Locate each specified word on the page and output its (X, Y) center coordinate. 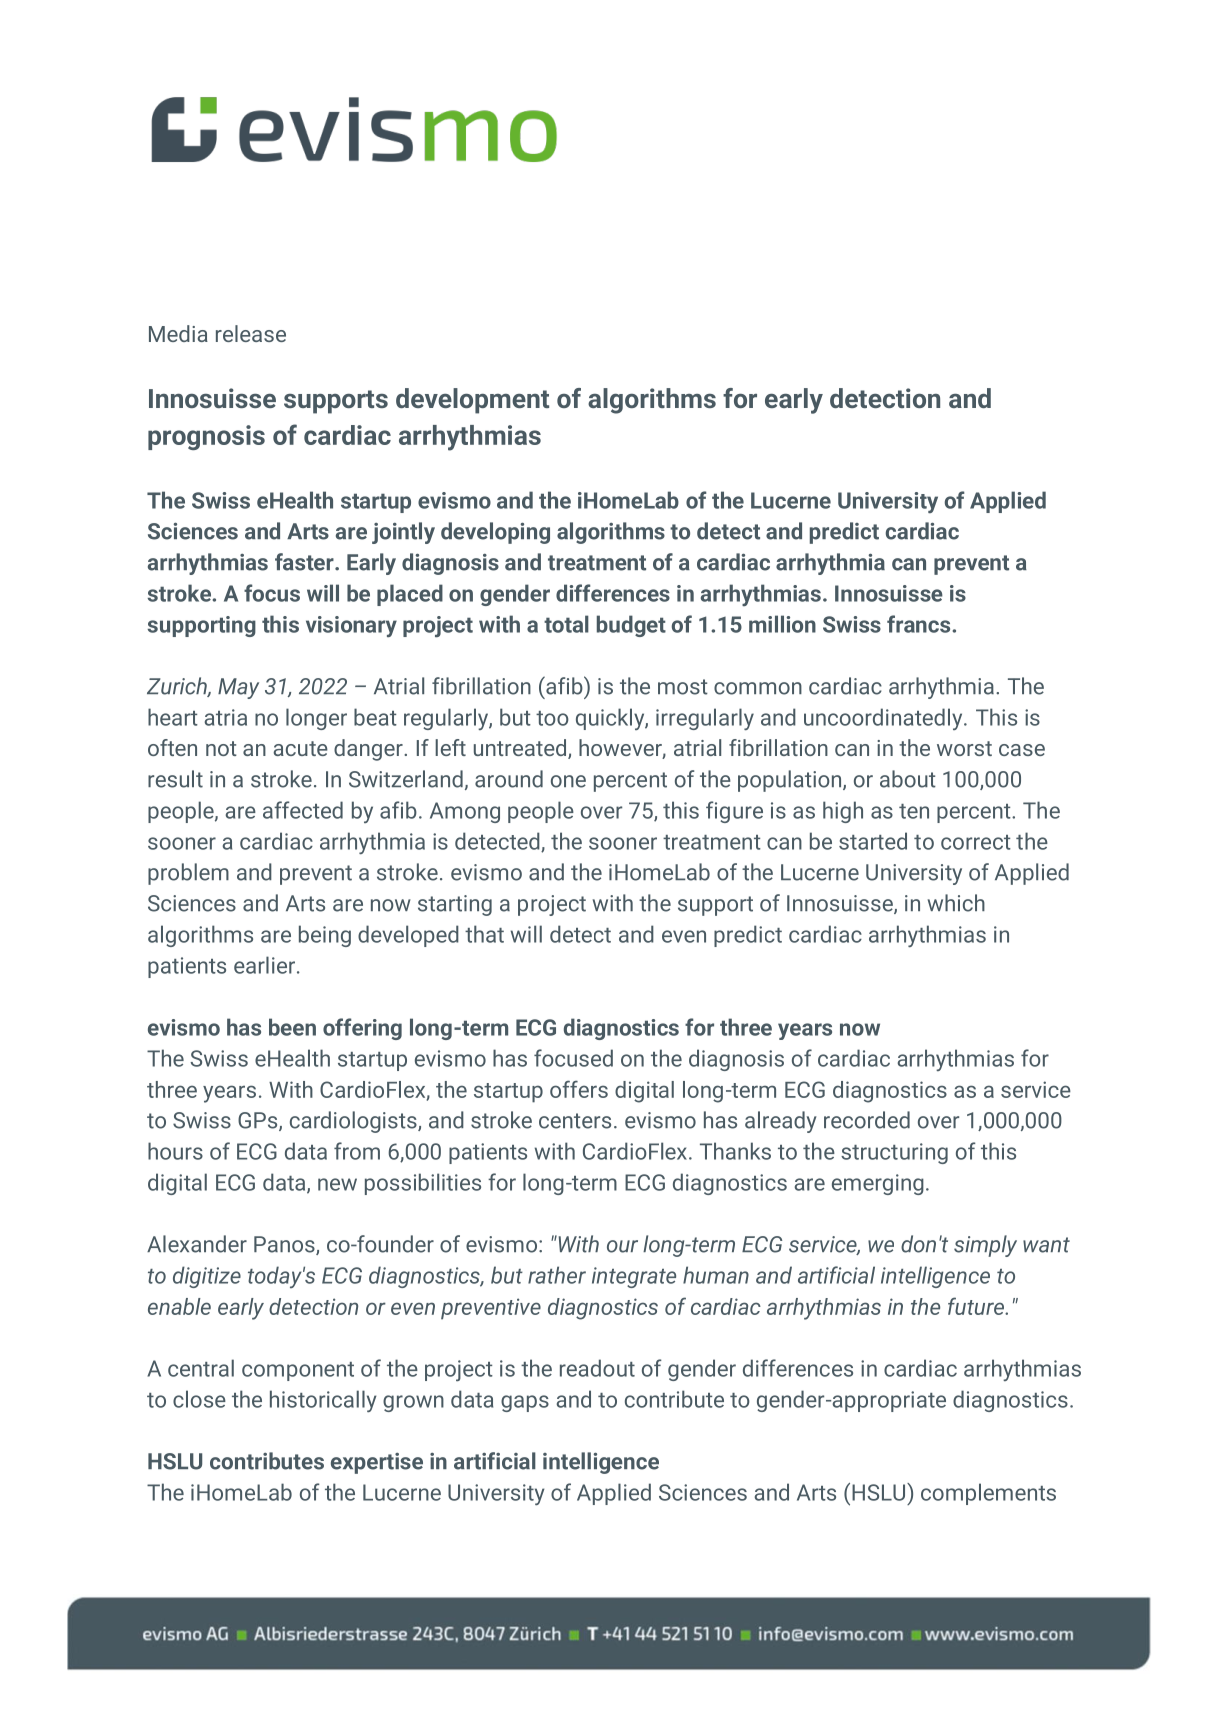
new (337, 1184)
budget (631, 626)
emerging (878, 1184)
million (782, 624)
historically (323, 1401)
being (325, 936)
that (484, 934)
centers (575, 1121)
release (251, 333)
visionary (351, 626)
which (956, 903)
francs (918, 624)
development (472, 401)
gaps (525, 1403)
